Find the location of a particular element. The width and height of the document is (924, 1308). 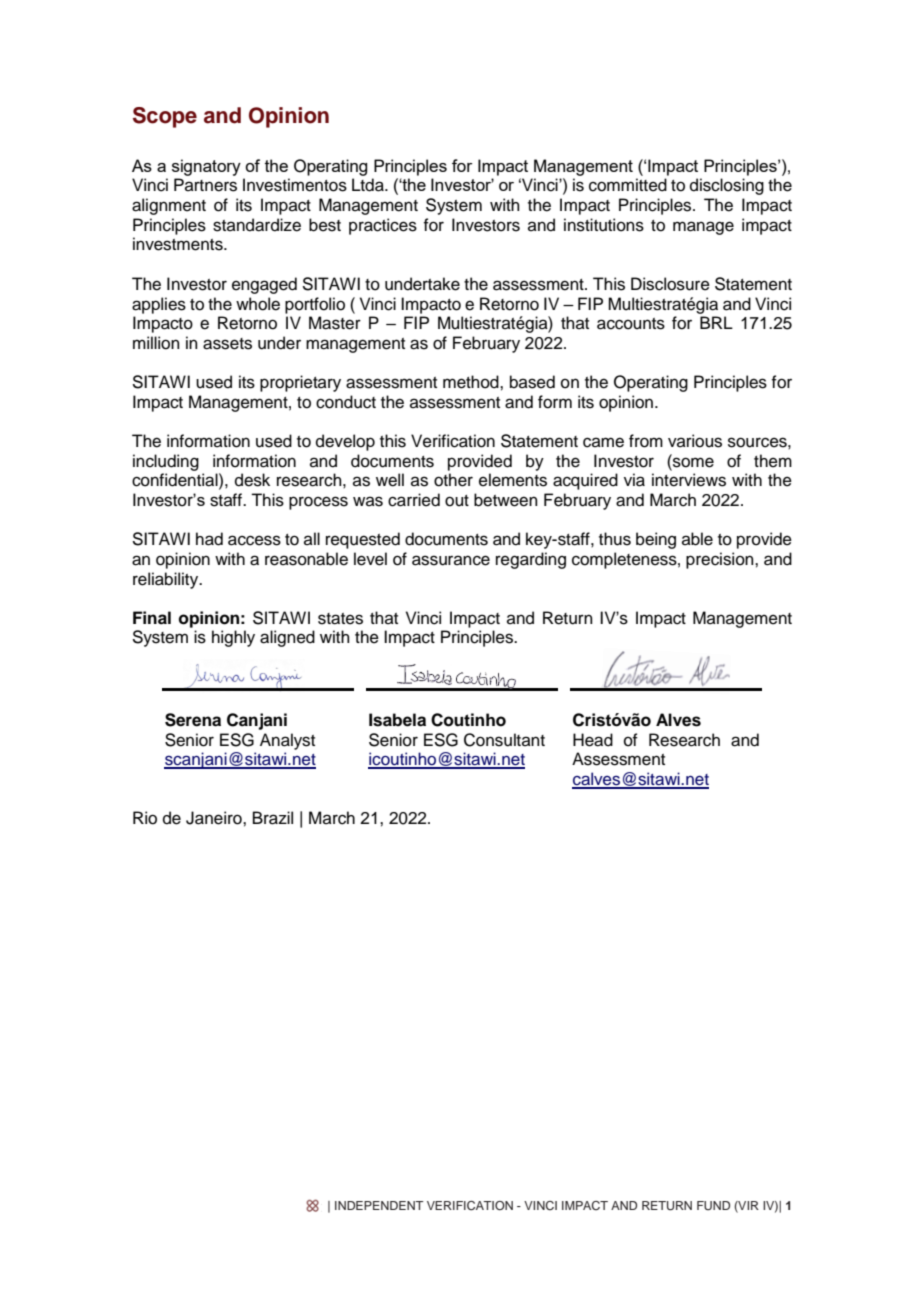

INDEPENDENT is located at coordinates (379, 1205).
